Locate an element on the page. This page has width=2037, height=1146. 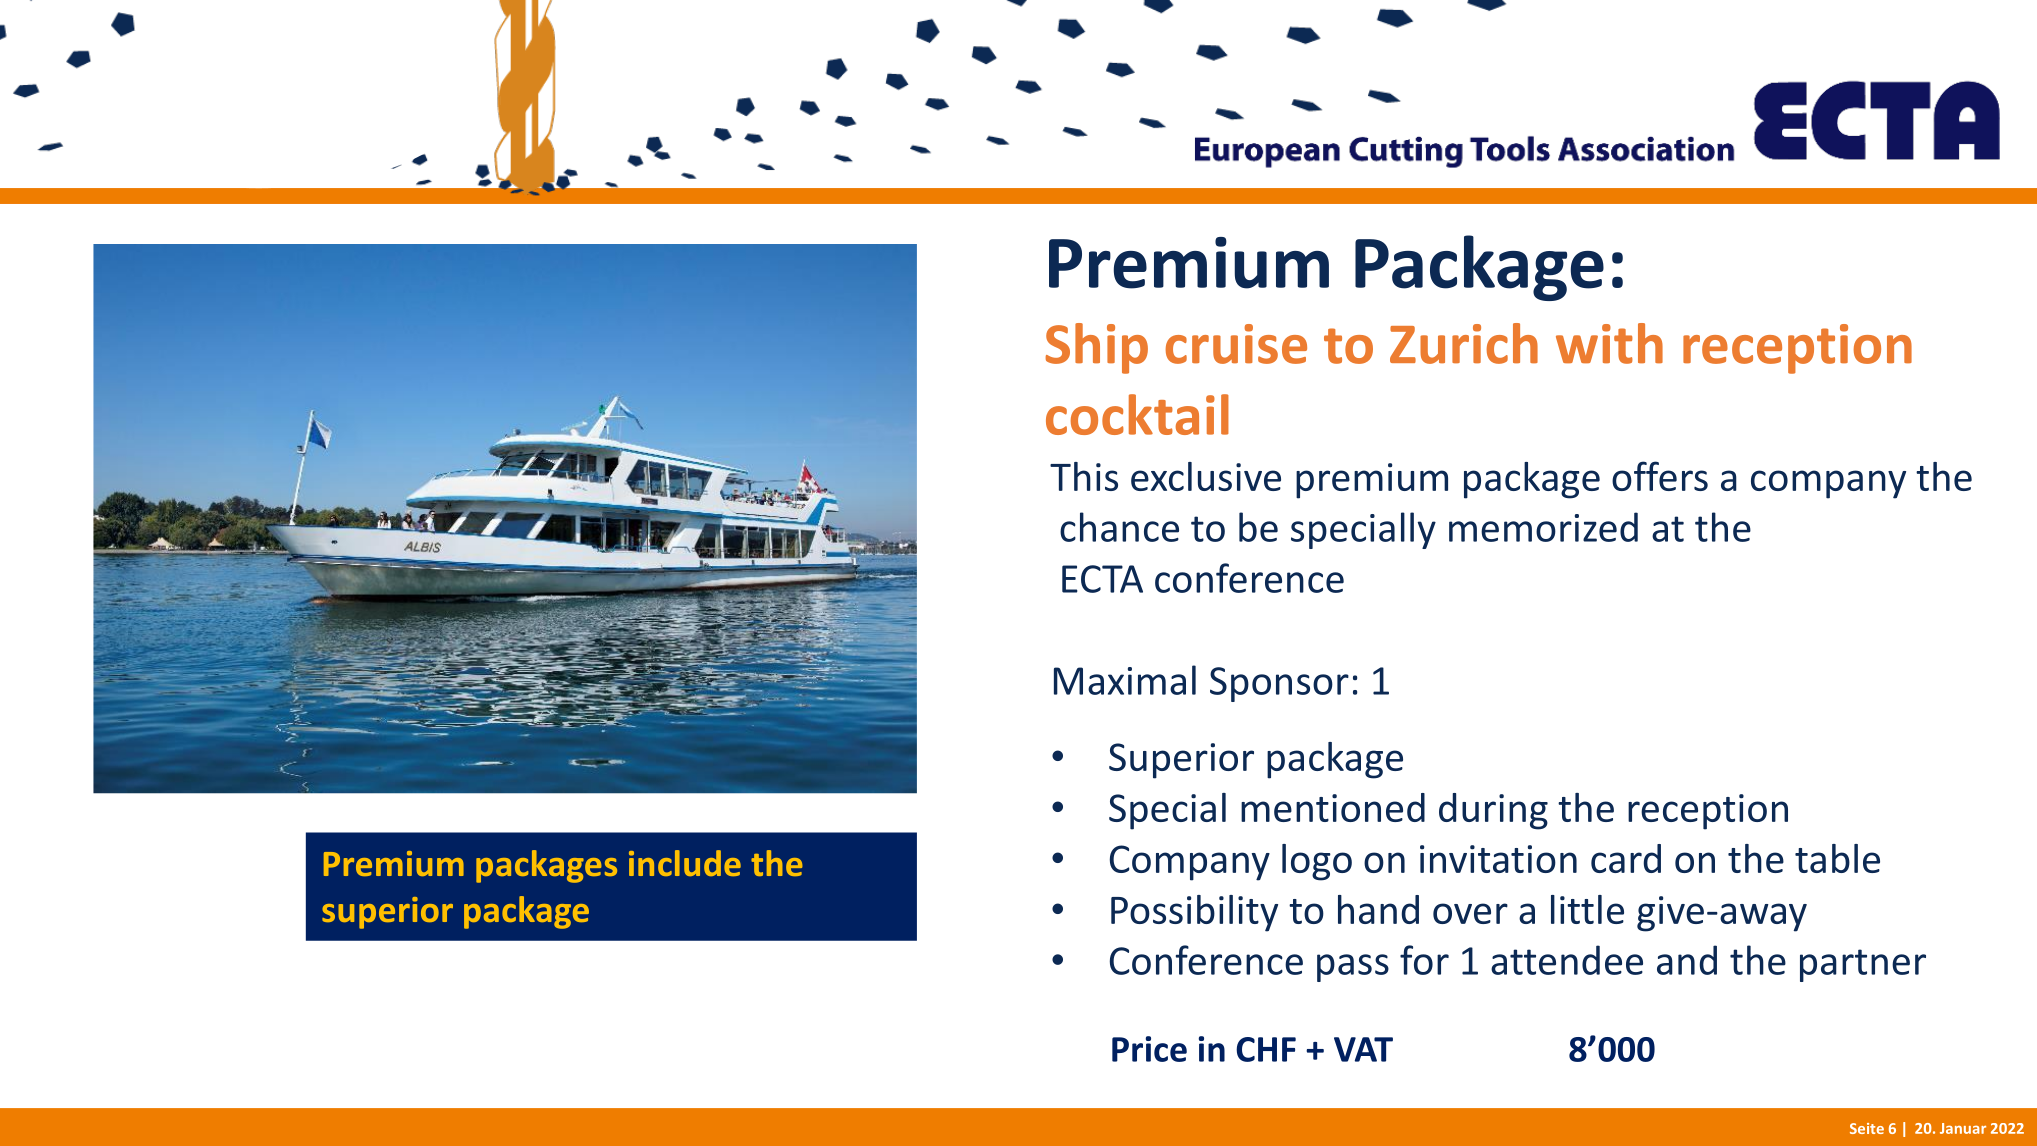
cruise is located at coordinates (1236, 344).
